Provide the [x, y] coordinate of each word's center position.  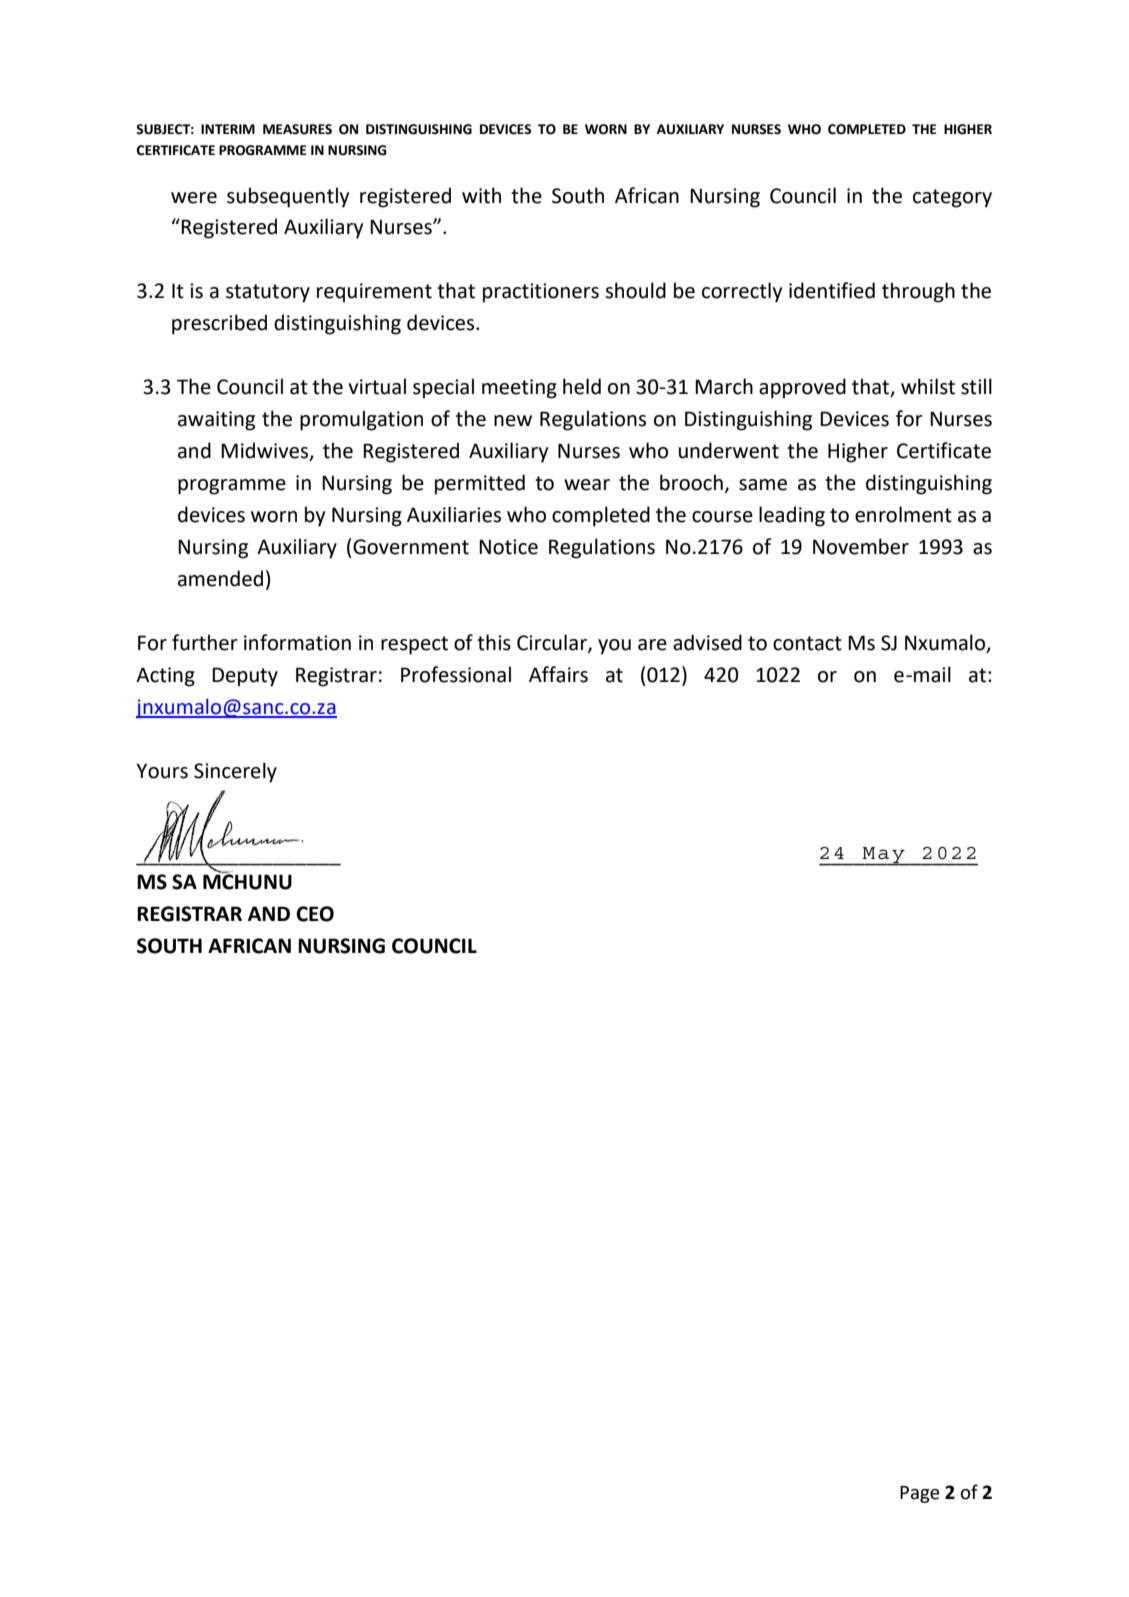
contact [807, 643]
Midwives [266, 451]
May [884, 856]
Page [920, 1494]
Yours [162, 771]
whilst [928, 386]
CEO [315, 914]
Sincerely [235, 772]
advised [707, 642]
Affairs [558, 674]
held [582, 386]
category [952, 198]
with [481, 195]
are [652, 645]
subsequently [288, 197]
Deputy [245, 677]
